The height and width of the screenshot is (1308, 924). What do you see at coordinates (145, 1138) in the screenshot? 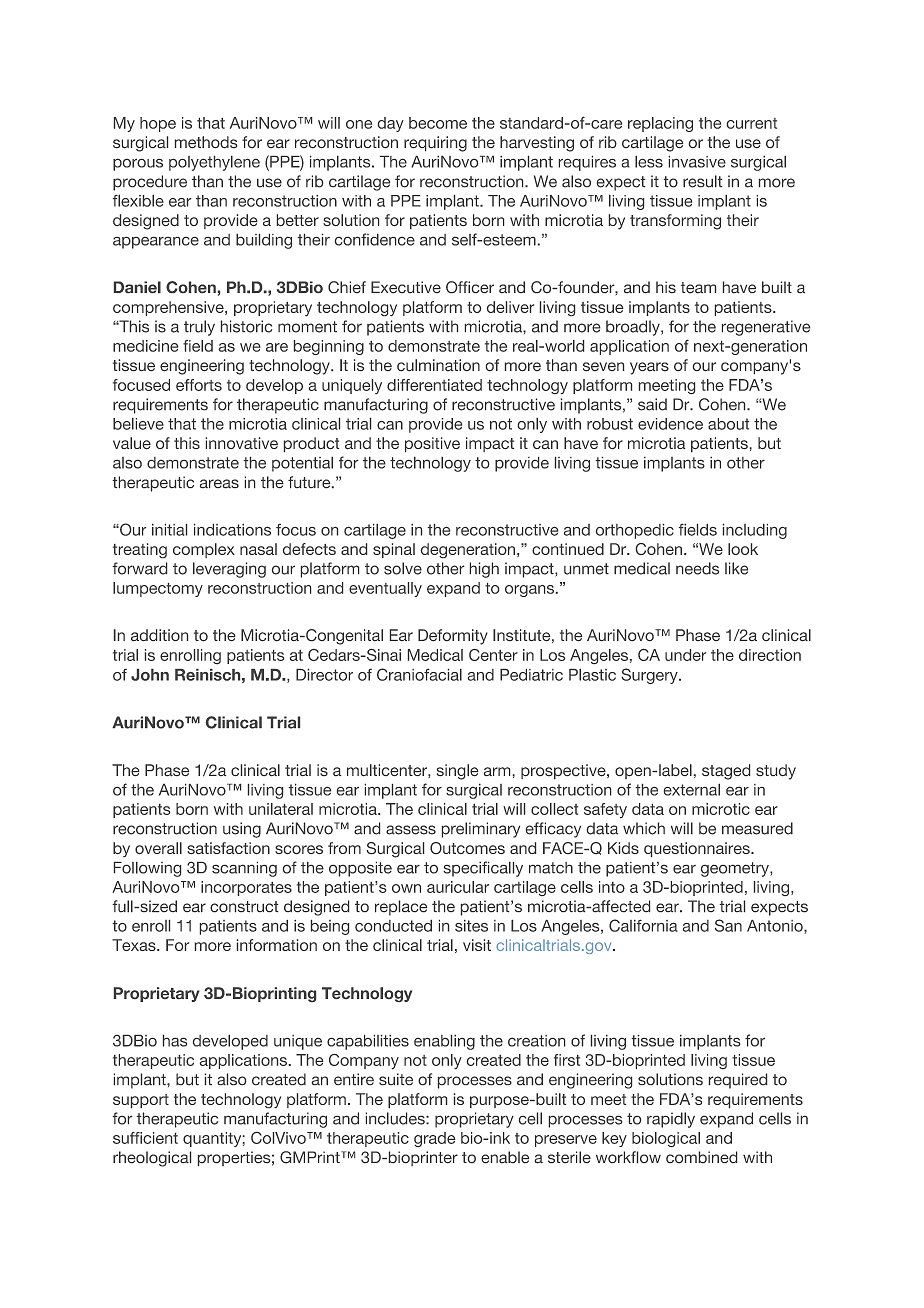
I see `sufficient` at bounding box center [145, 1138].
